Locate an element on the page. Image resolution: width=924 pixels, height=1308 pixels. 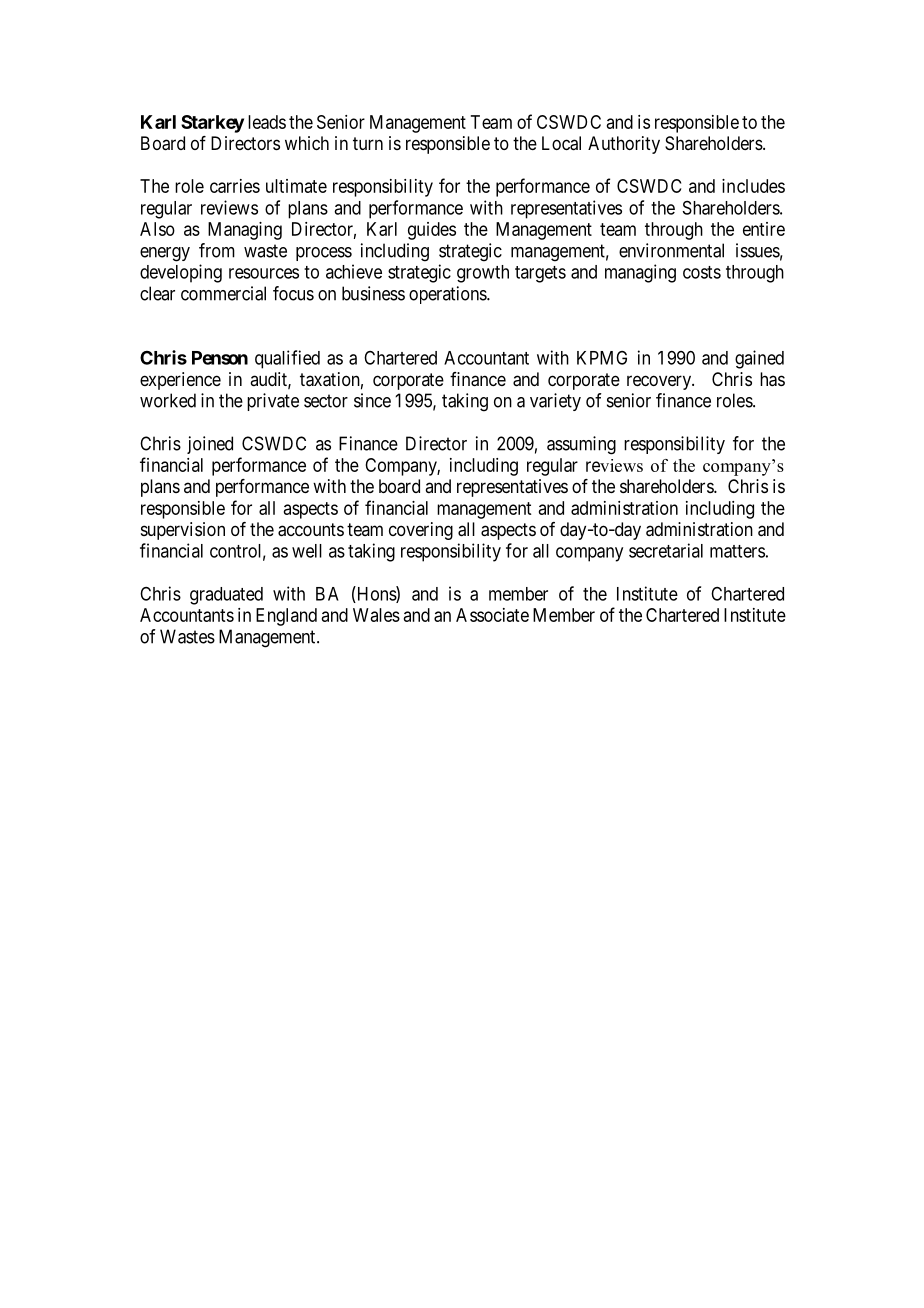
graduated is located at coordinates (226, 596).
